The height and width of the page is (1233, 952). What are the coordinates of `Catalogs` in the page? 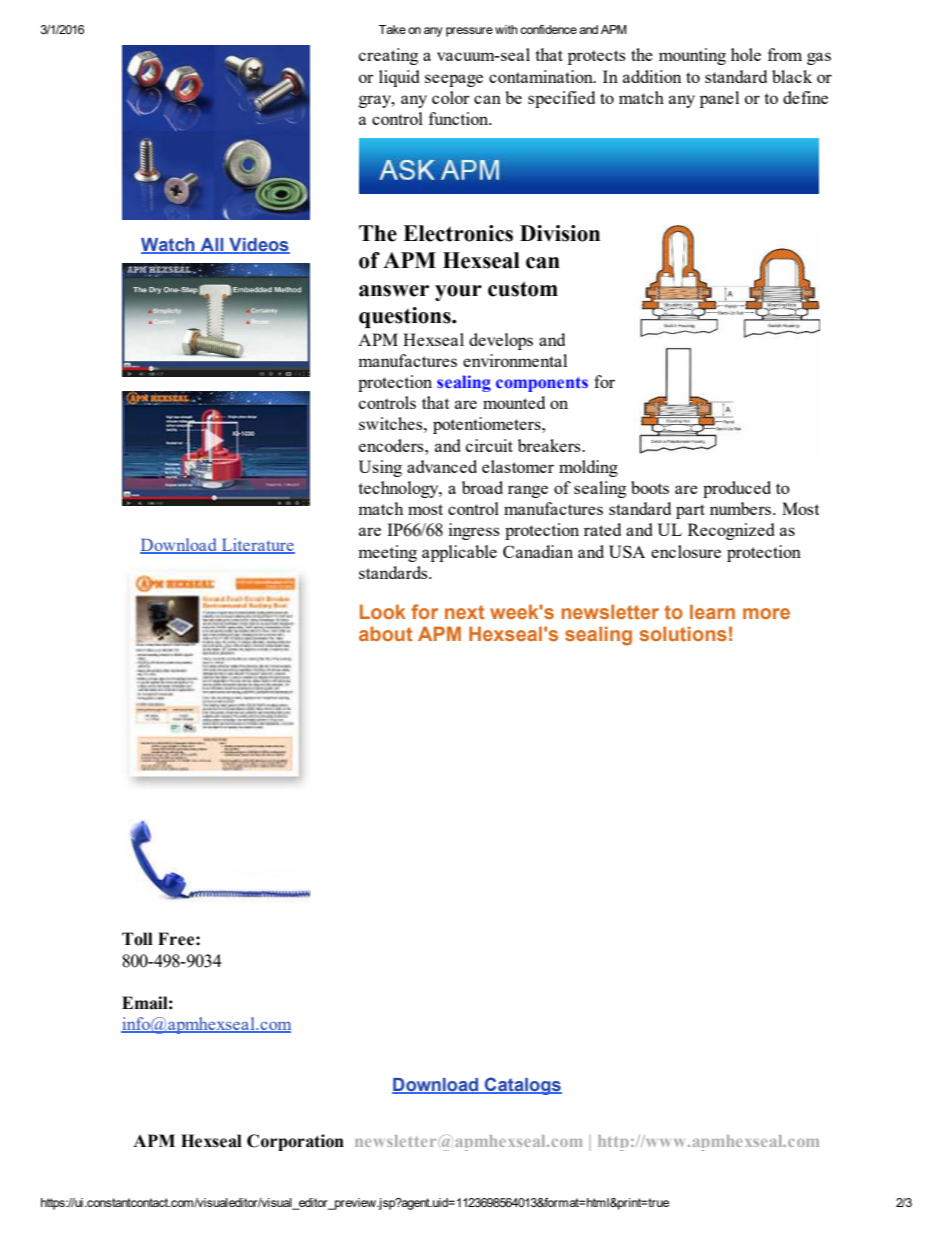 It's located at (522, 1086).
